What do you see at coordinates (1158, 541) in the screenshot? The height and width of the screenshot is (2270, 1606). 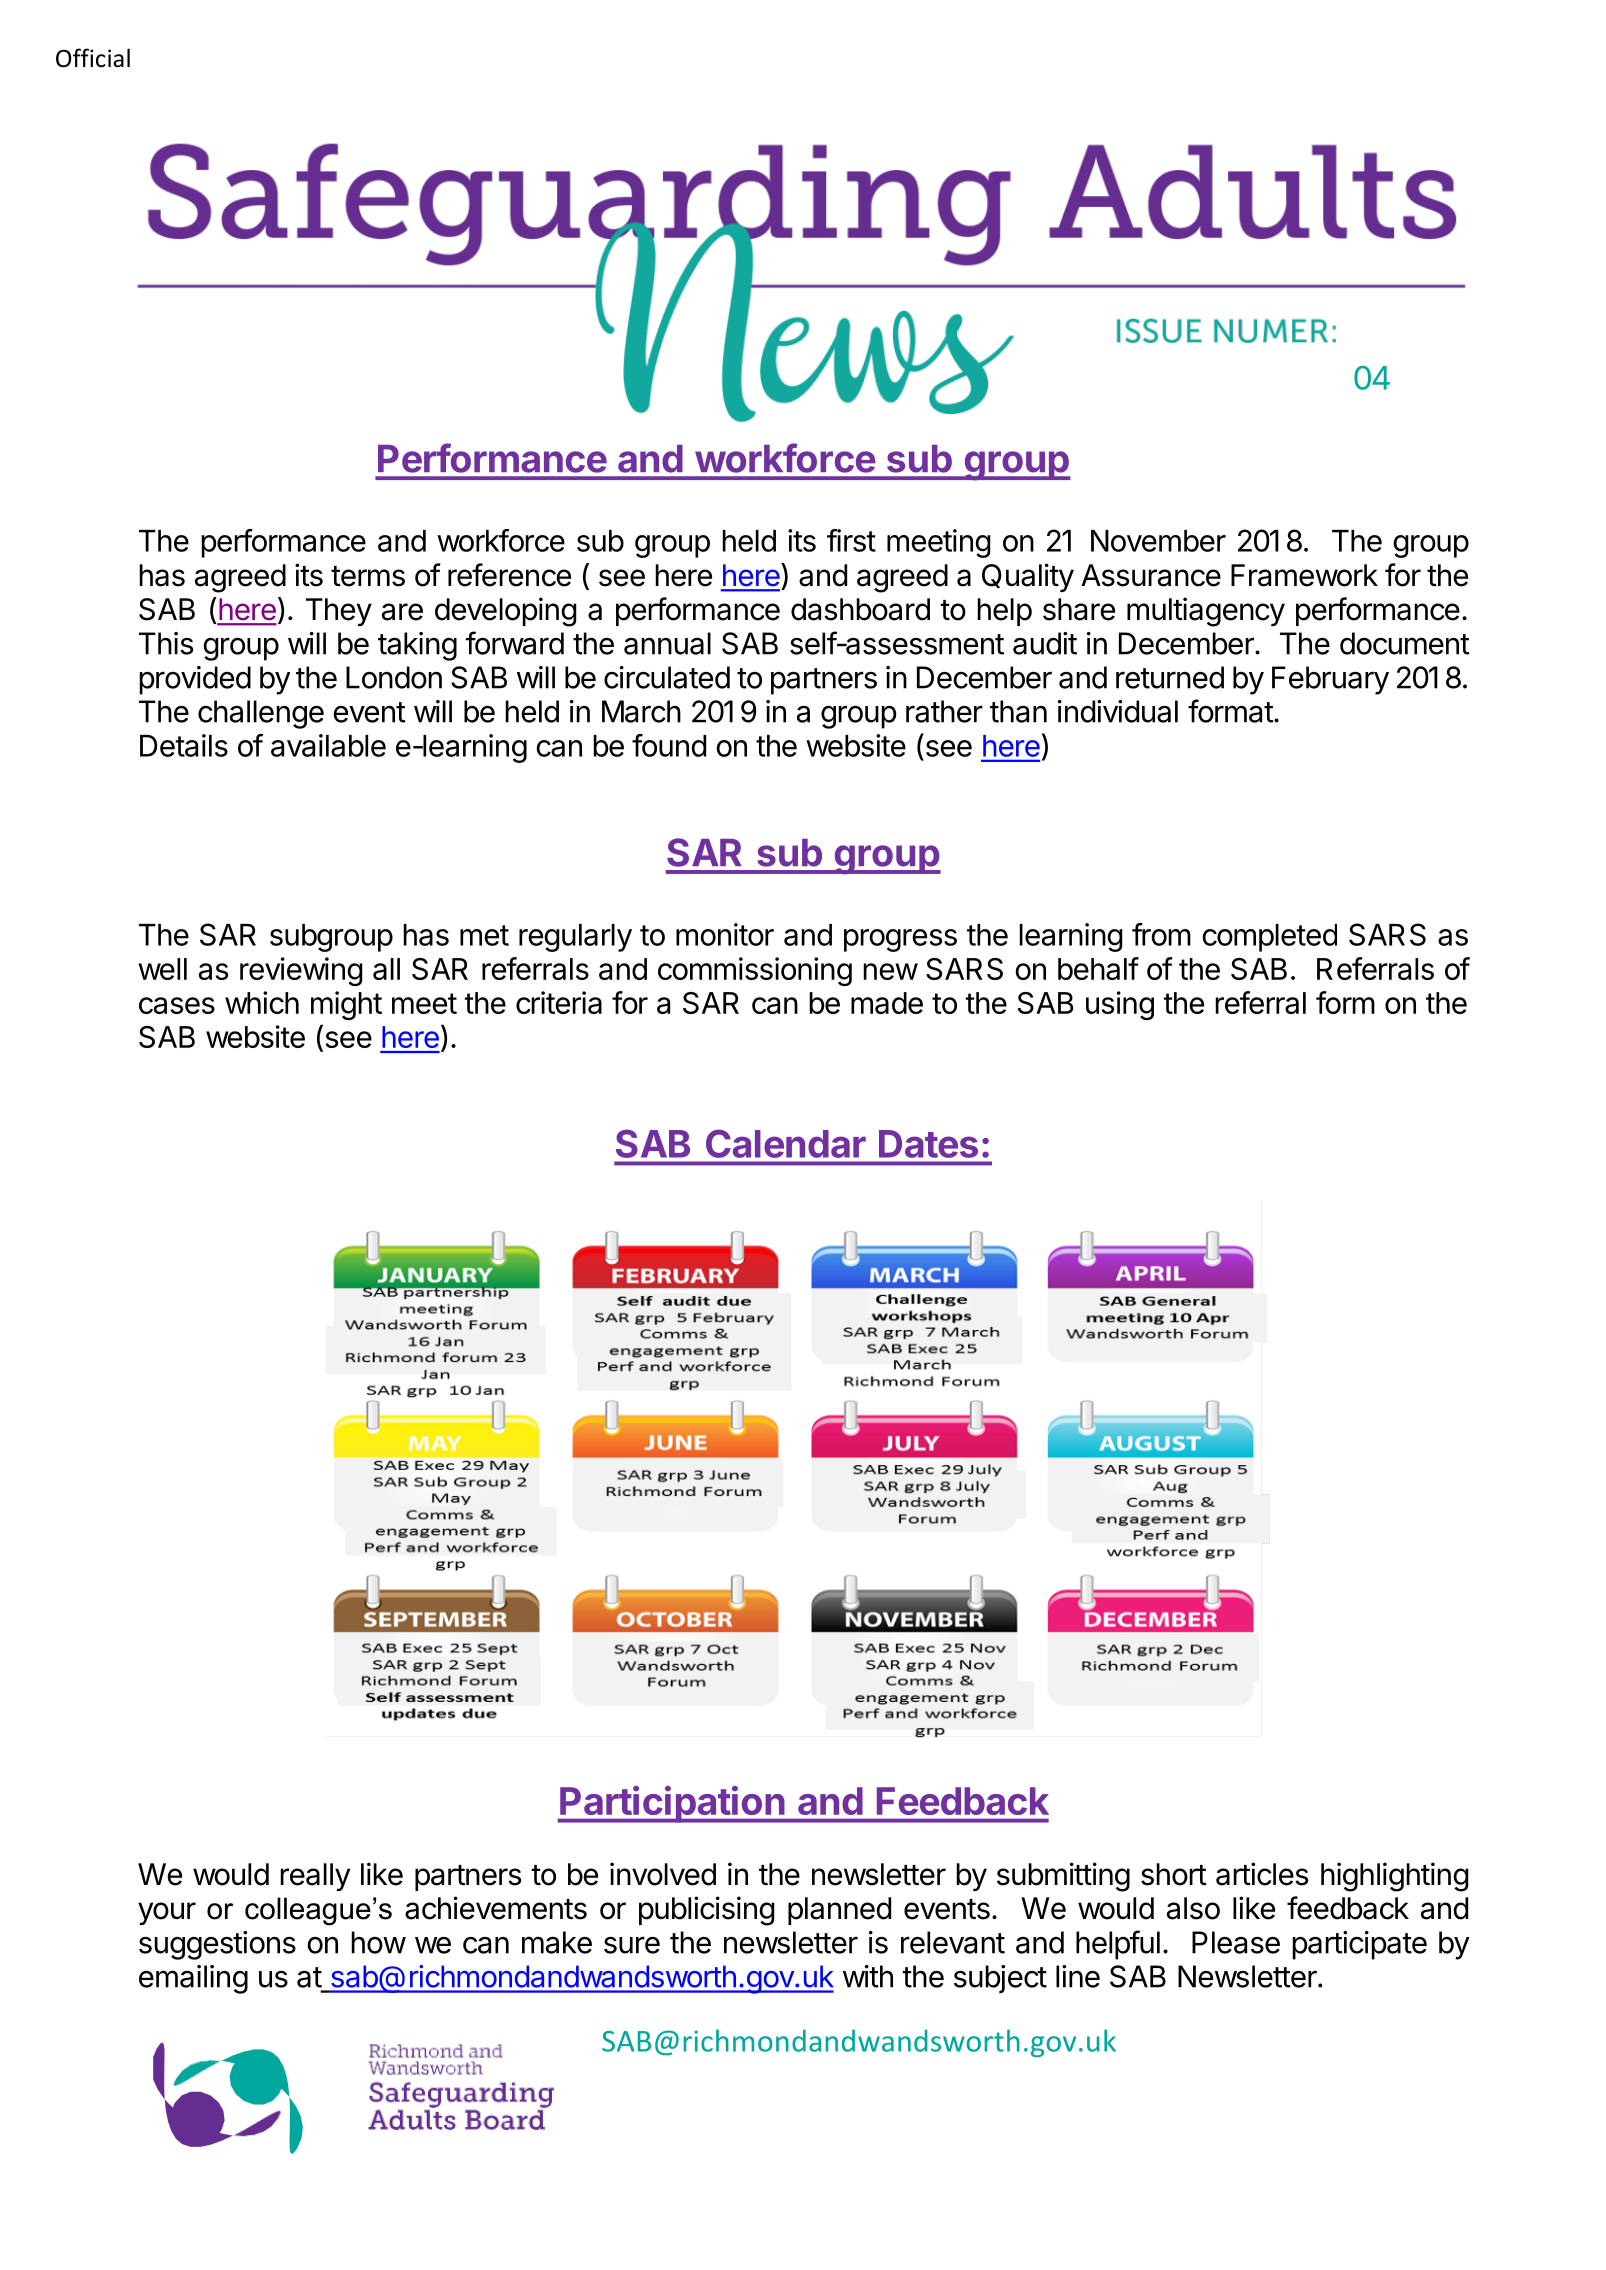 I see `November` at bounding box center [1158, 541].
